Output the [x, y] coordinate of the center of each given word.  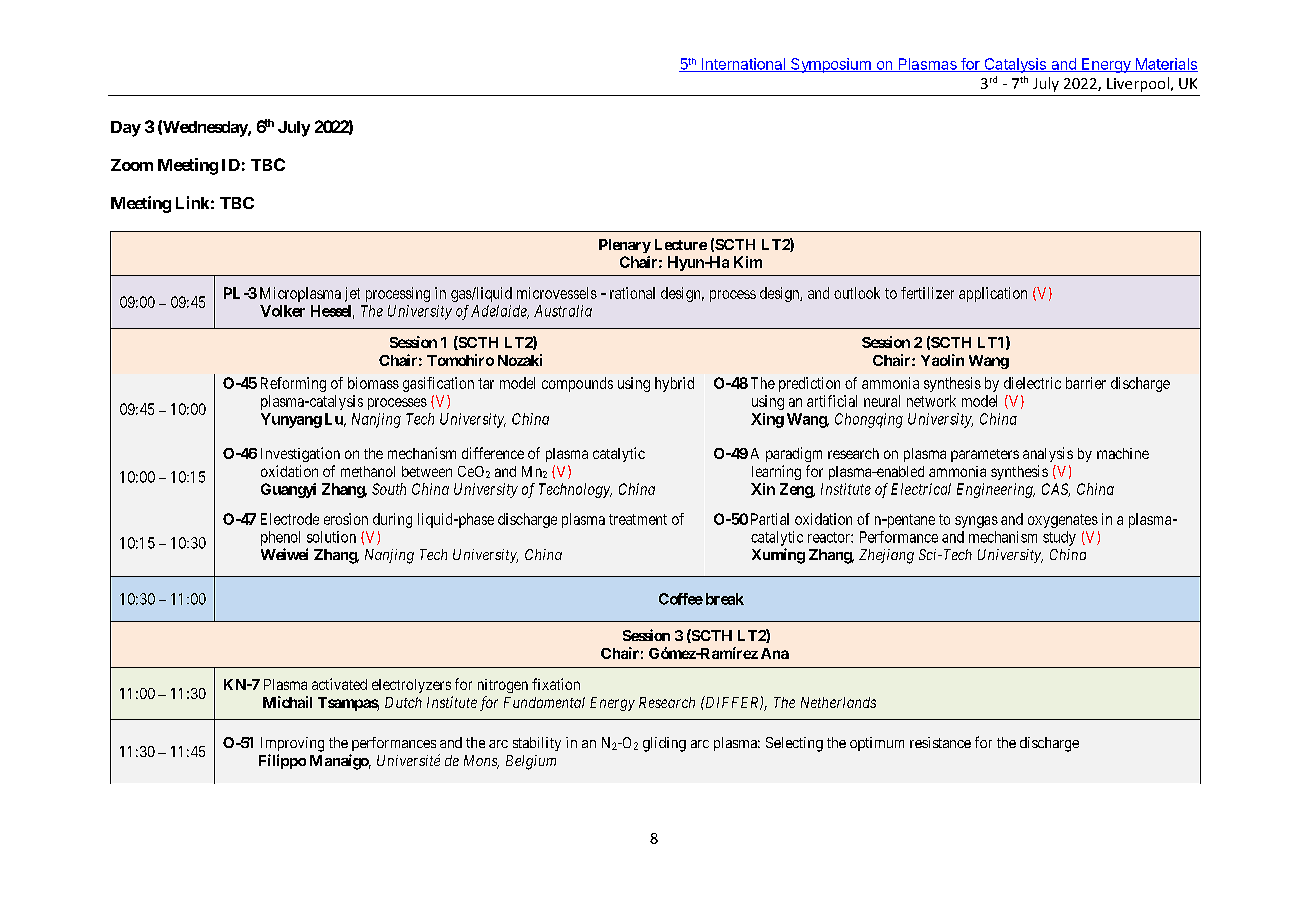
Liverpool [1138, 84]
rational [632, 293]
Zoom [132, 165]
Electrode [290, 519]
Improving [292, 744]
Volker [282, 311]
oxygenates [1063, 521]
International [743, 65]
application [993, 294]
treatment [638, 519]
